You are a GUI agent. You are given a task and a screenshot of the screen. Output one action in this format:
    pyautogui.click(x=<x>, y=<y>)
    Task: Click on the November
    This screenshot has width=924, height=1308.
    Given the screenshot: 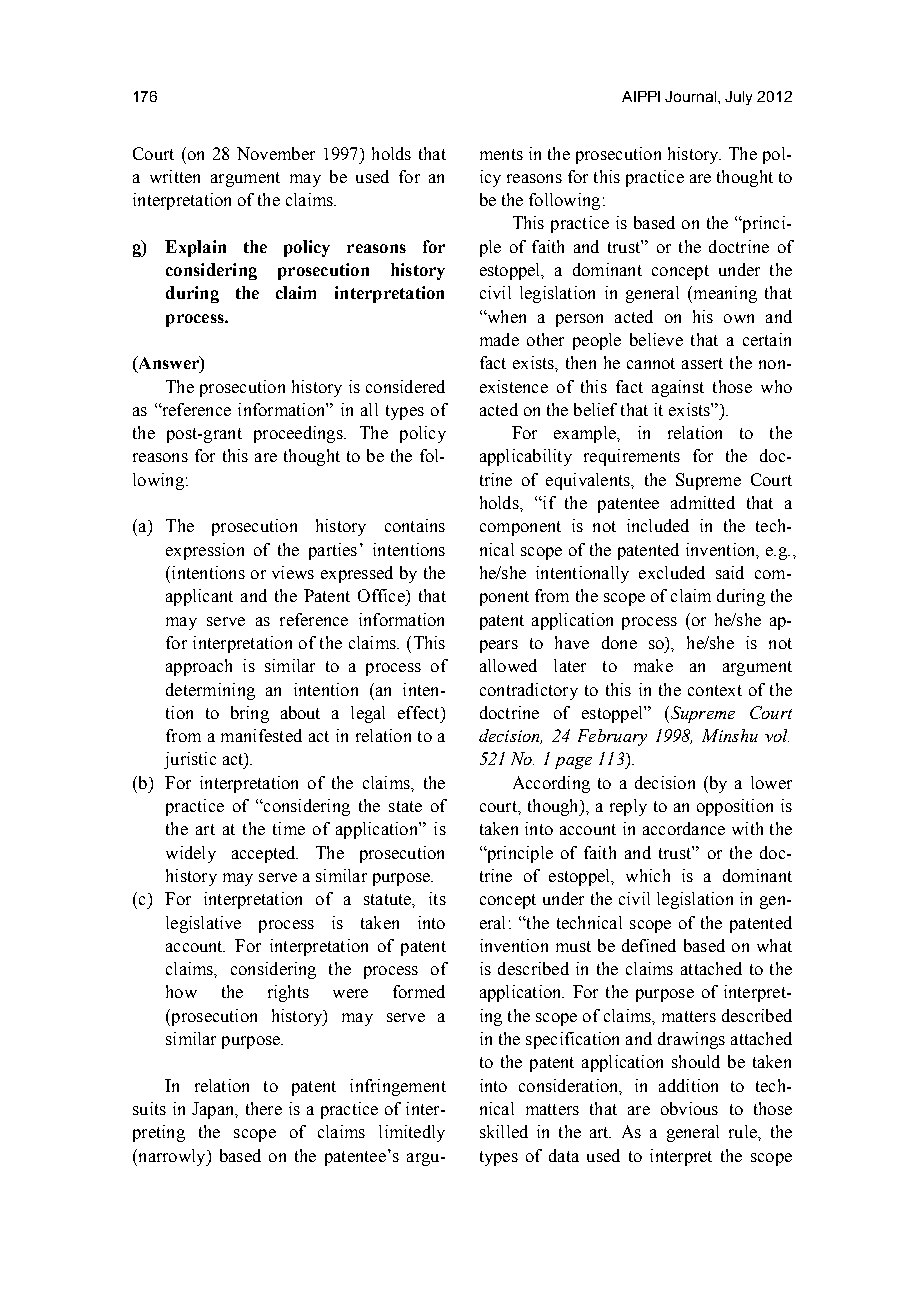 What is the action you would take?
    pyautogui.click(x=276, y=153)
